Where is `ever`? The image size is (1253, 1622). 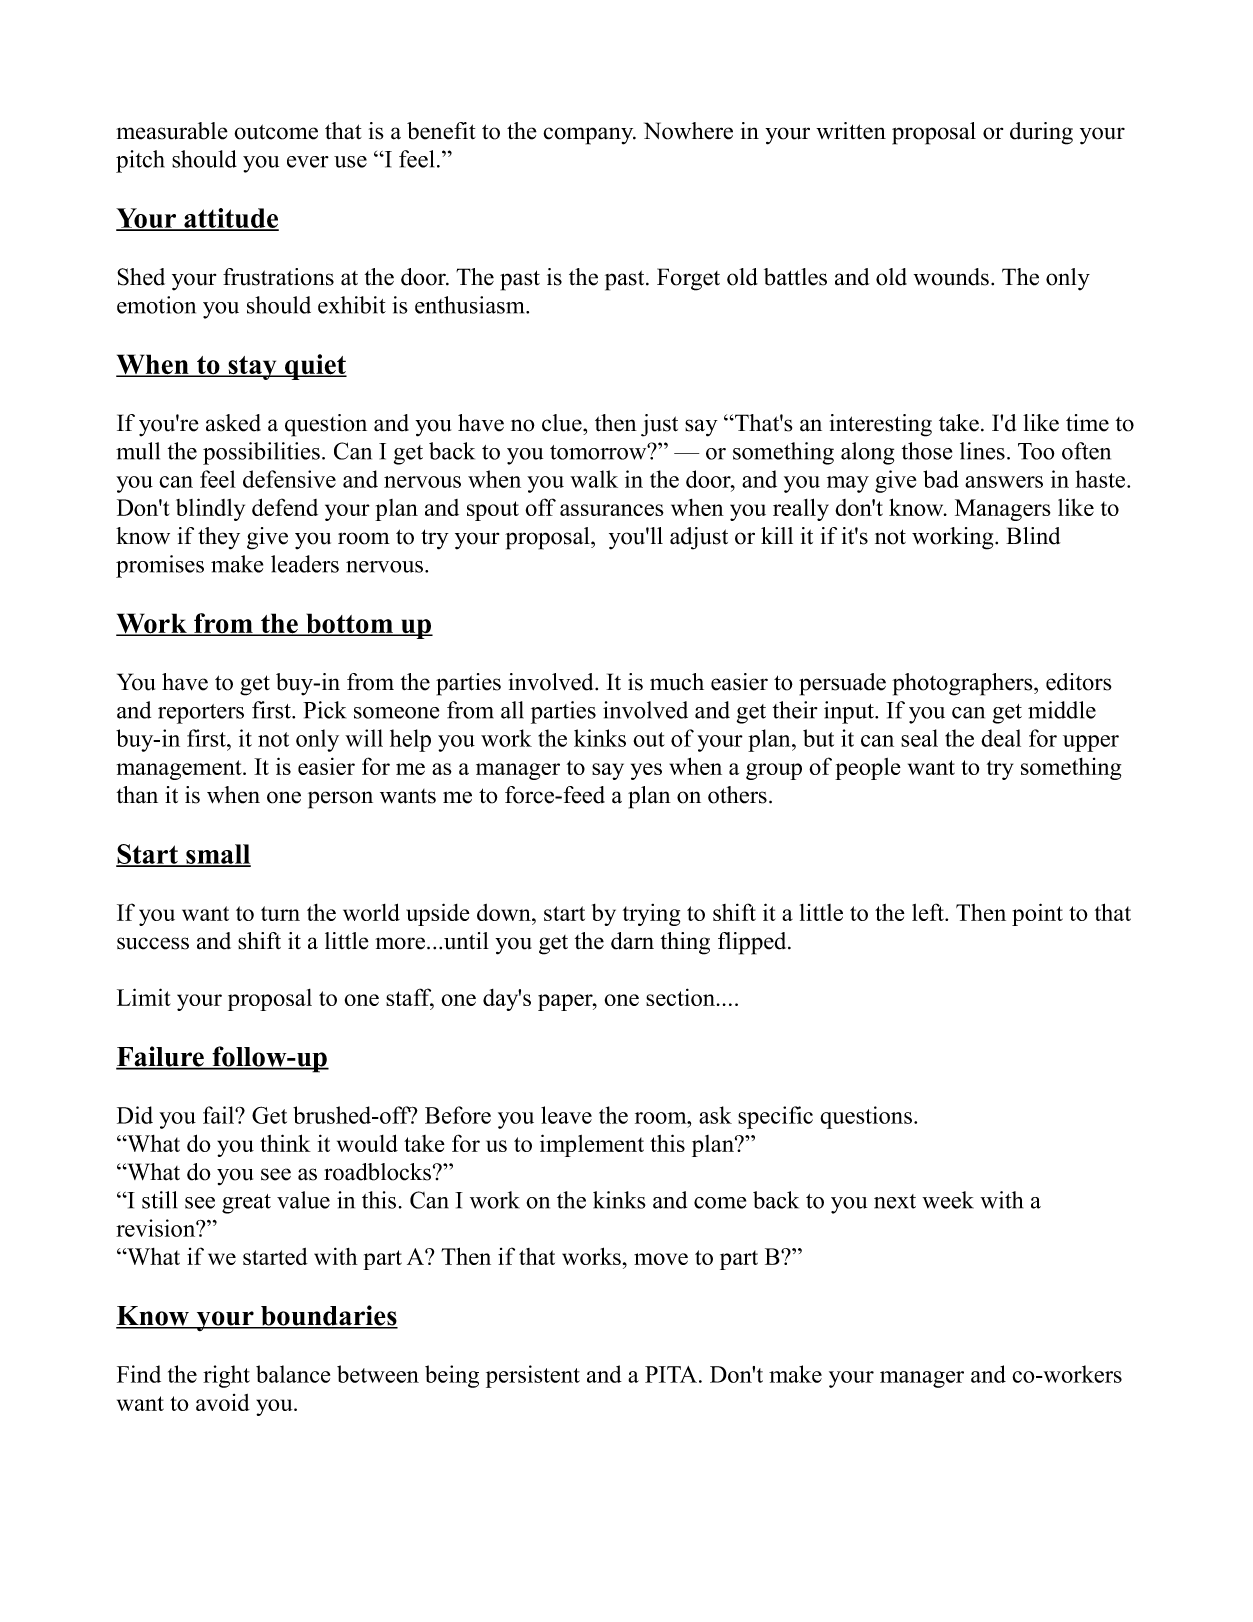
ever is located at coordinates (308, 162).
